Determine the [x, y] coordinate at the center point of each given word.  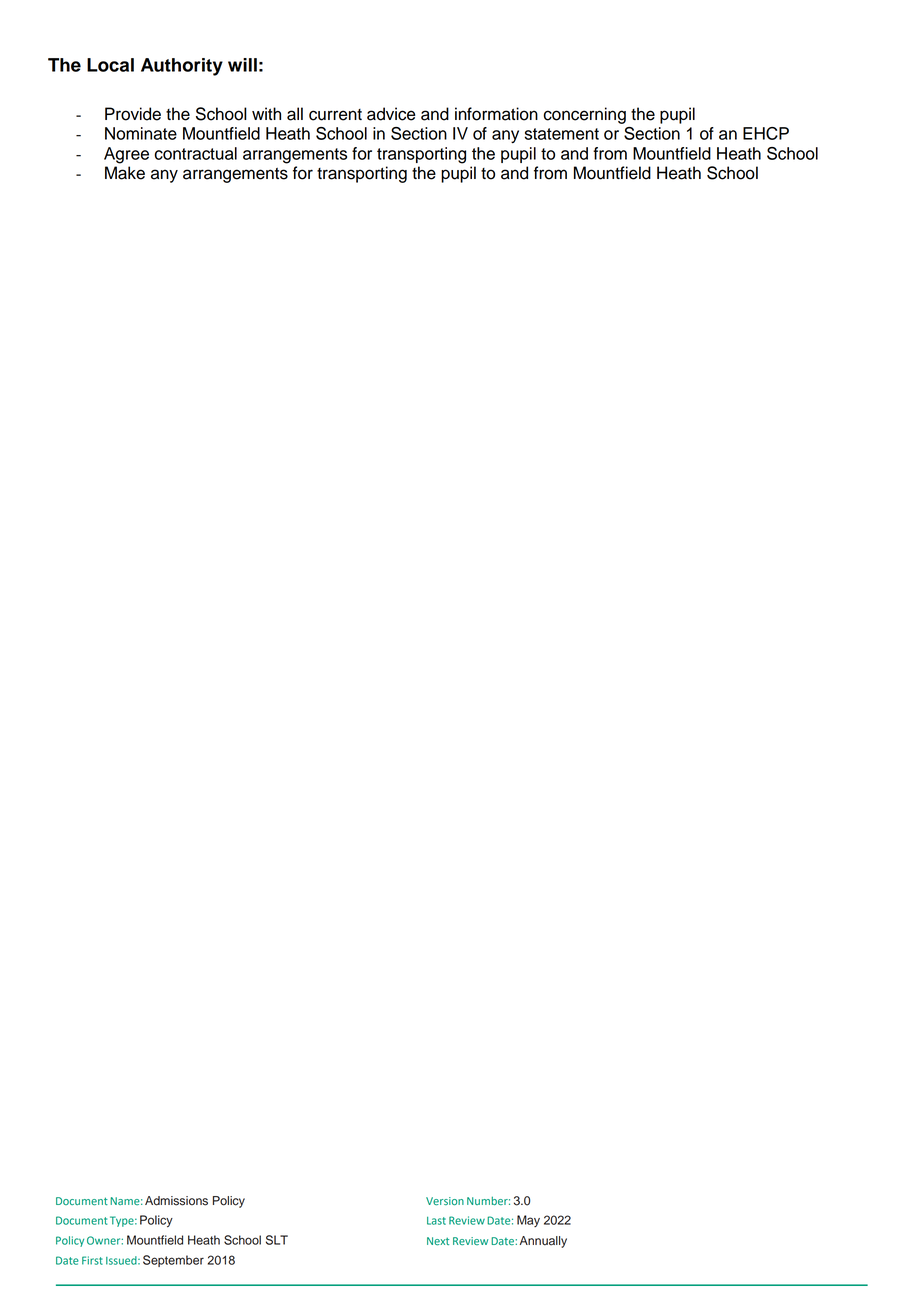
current [335, 115]
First [92, 1260]
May [528, 1221]
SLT [277, 1240]
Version [445, 1201]
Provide [133, 114]
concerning [585, 115]
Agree [126, 155]
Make [125, 173]
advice [391, 114]
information [496, 114]
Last [436, 1221]
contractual [196, 153]
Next [438, 1241]
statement [562, 134]
